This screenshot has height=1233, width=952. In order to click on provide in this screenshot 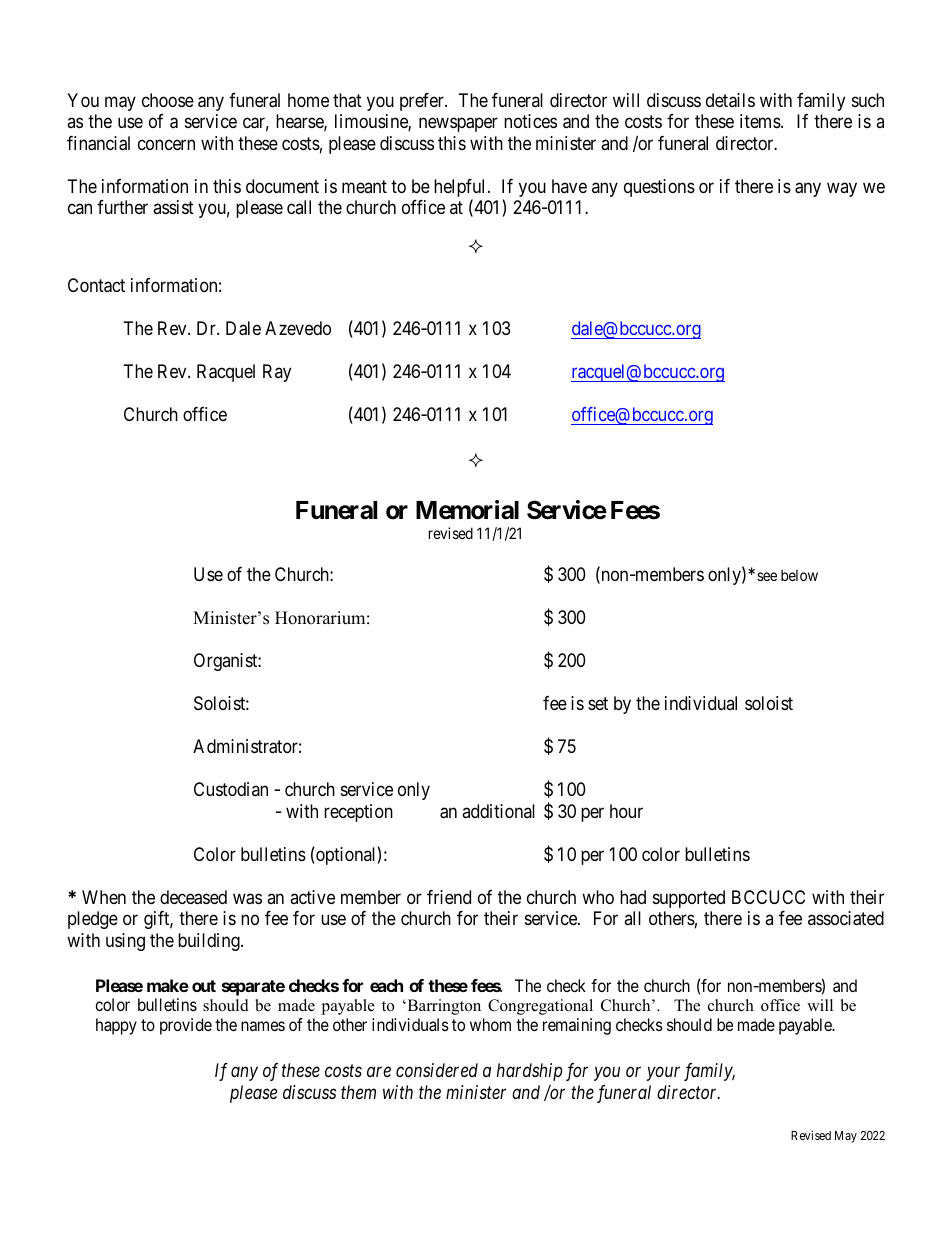, I will do `click(186, 1026)`.
